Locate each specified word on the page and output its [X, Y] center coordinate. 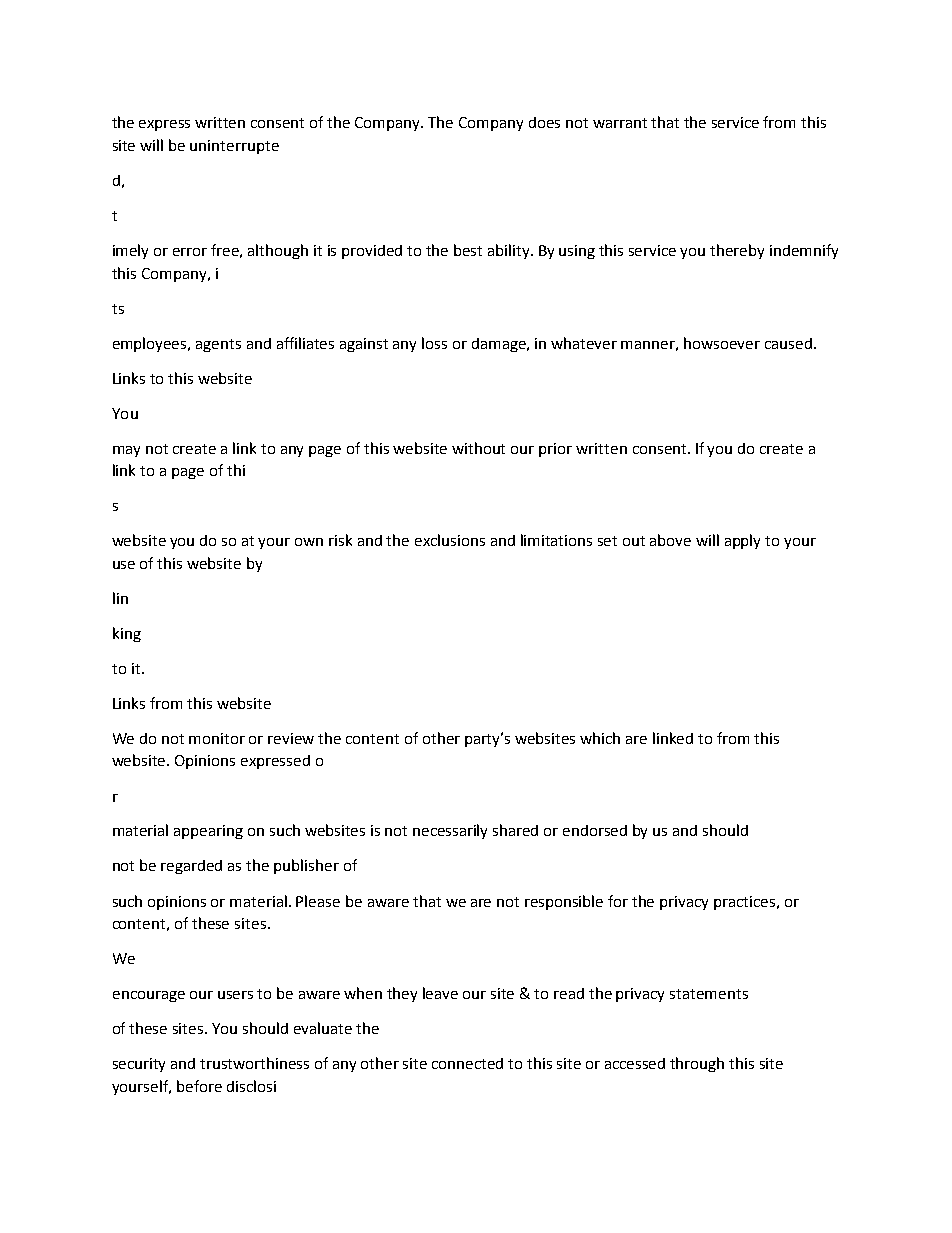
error [190, 252]
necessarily [450, 831]
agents [218, 345]
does [544, 122]
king [127, 634]
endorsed [595, 830]
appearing [208, 832]
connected [467, 1063]
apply [742, 541]
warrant [620, 123]
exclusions [450, 540]
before [199, 1086]
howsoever [722, 343]
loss [434, 343]
